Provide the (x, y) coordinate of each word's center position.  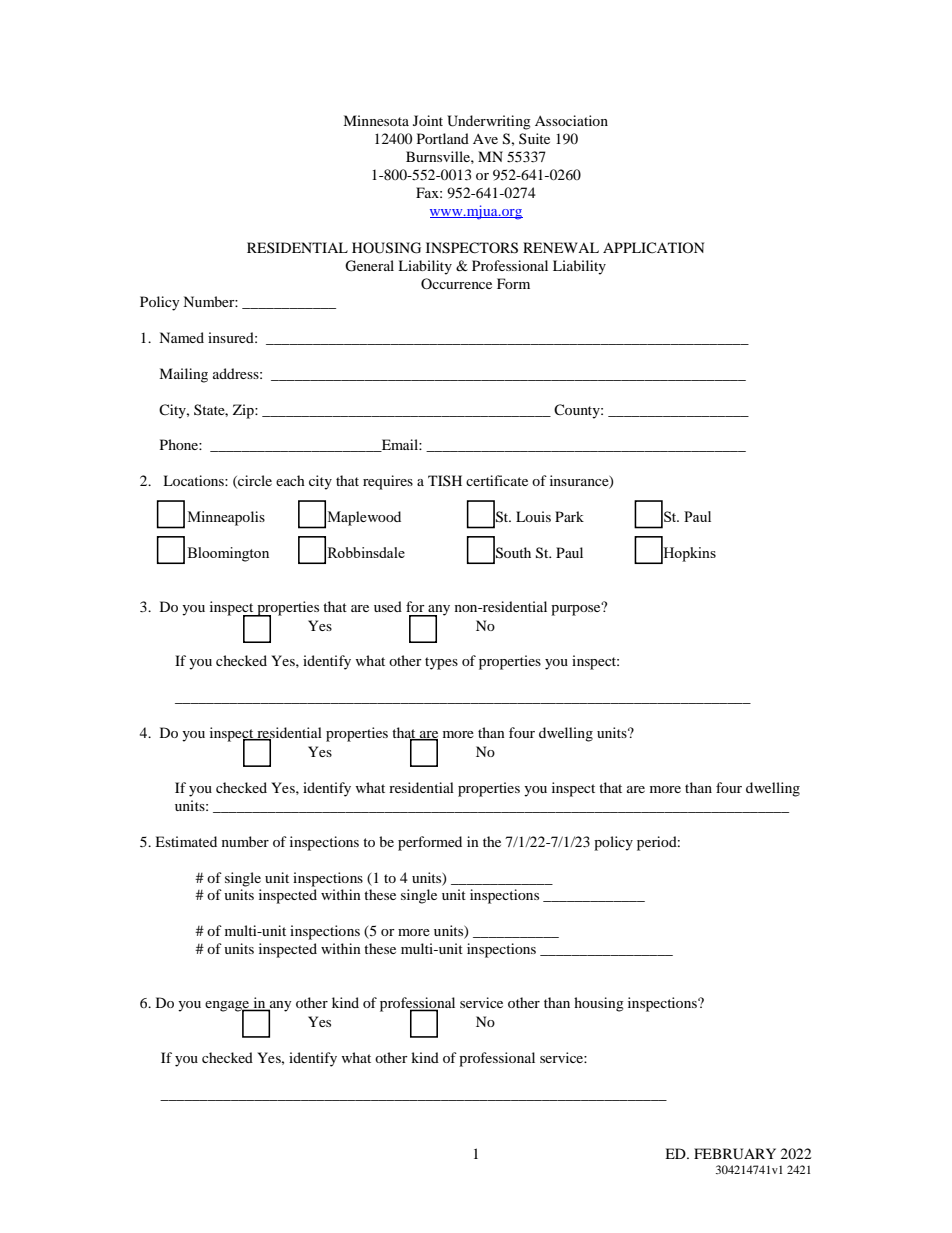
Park (569, 516)
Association (571, 120)
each (290, 480)
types (441, 663)
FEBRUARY (735, 1154)
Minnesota (376, 120)
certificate (497, 480)
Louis (533, 516)
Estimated (186, 841)
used (388, 606)
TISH (445, 480)
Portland (443, 138)
